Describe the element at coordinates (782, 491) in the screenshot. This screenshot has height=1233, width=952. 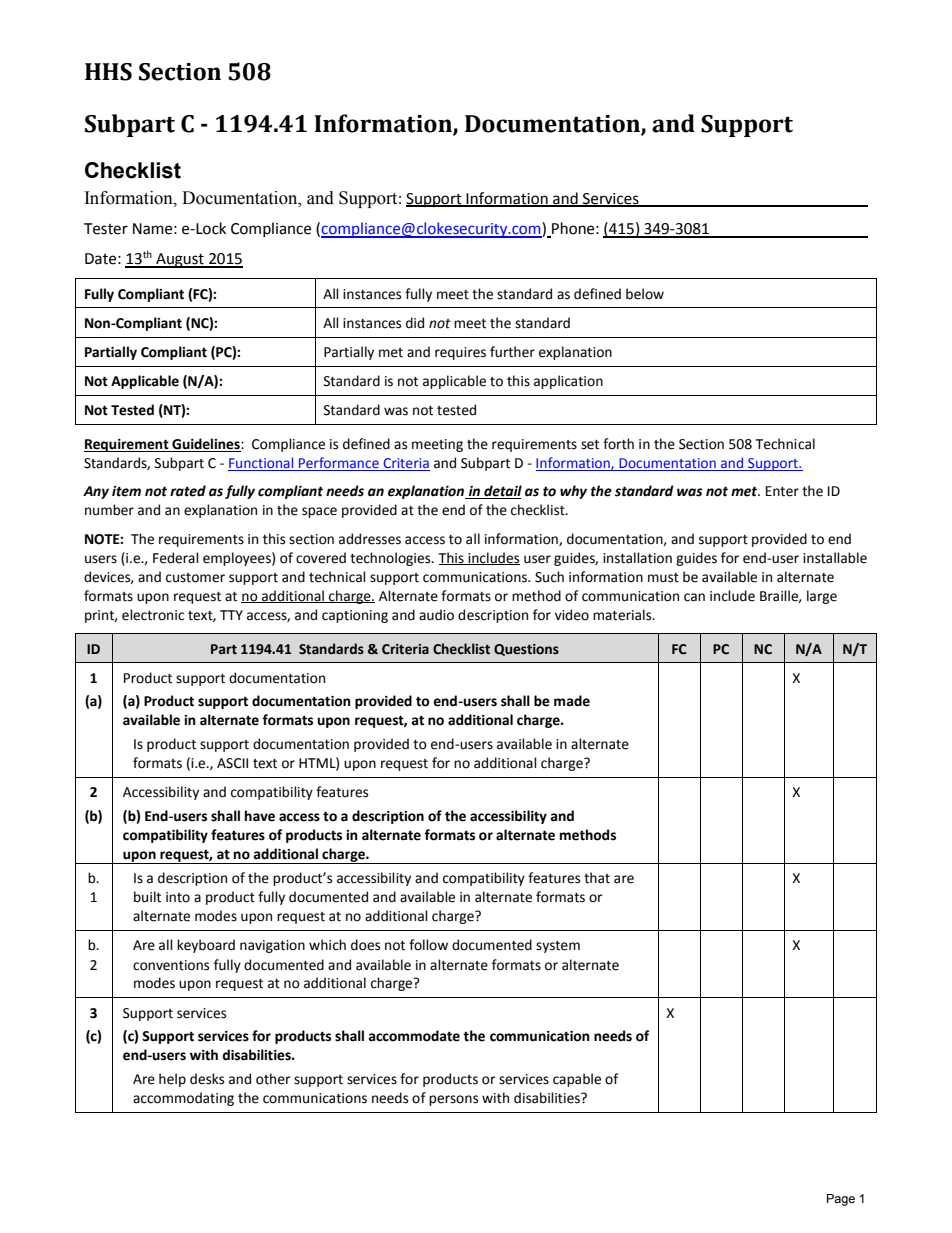
I see `Enter` at that location.
